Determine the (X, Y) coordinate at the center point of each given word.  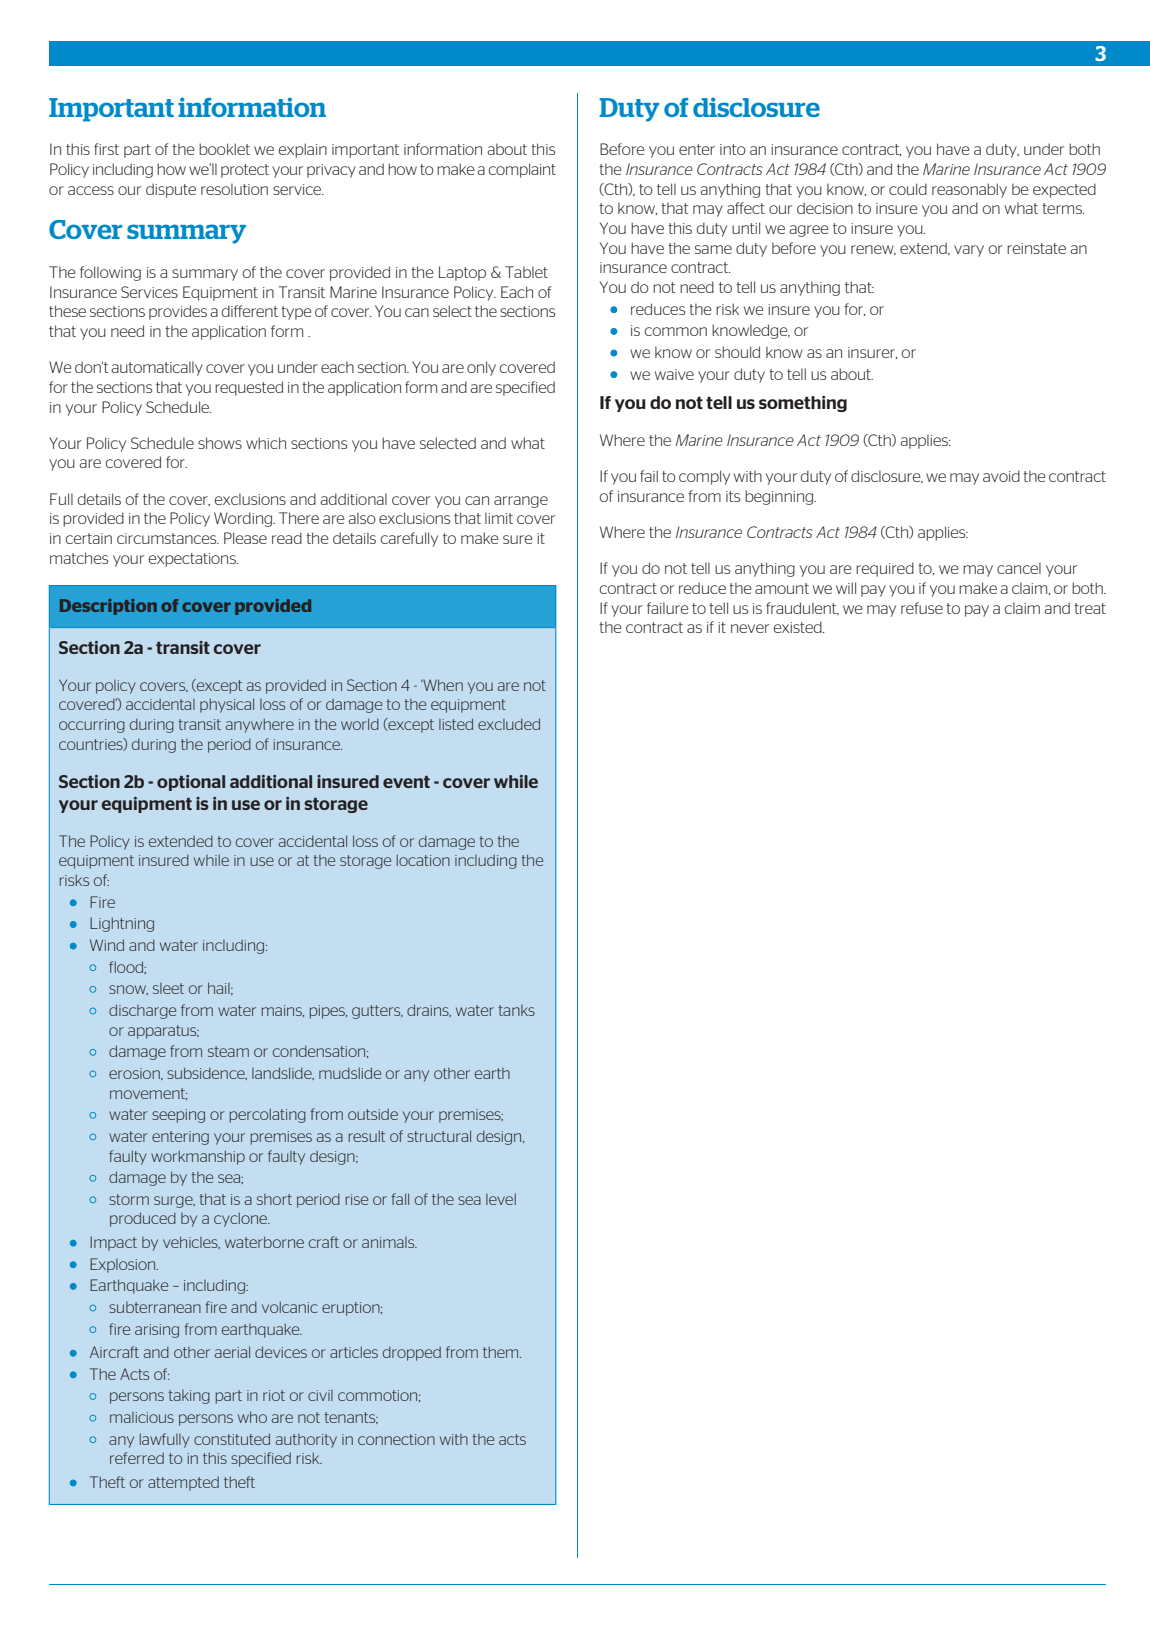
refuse (922, 608)
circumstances (168, 538)
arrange (521, 502)
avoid (1001, 476)
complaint (522, 170)
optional (191, 783)
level (501, 1199)
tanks (516, 1010)
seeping (178, 1116)
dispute (171, 190)
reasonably (969, 190)
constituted (232, 1439)
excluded (509, 724)
